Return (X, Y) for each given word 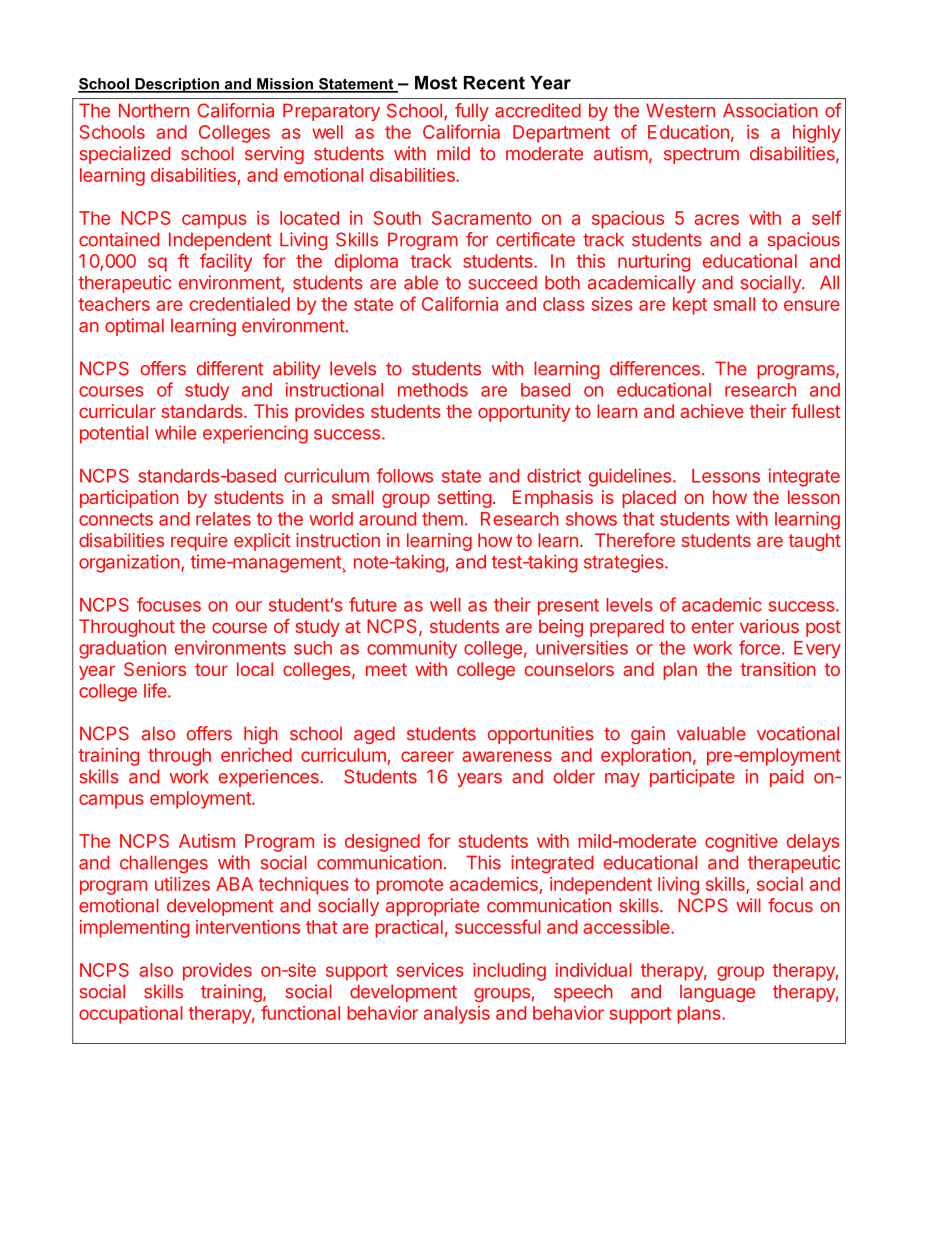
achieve (712, 411)
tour (211, 669)
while (175, 432)
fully (472, 112)
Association (770, 110)
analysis (457, 1015)
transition (778, 669)
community (412, 649)
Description (177, 85)
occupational (131, 1015)
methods (433, 390)
